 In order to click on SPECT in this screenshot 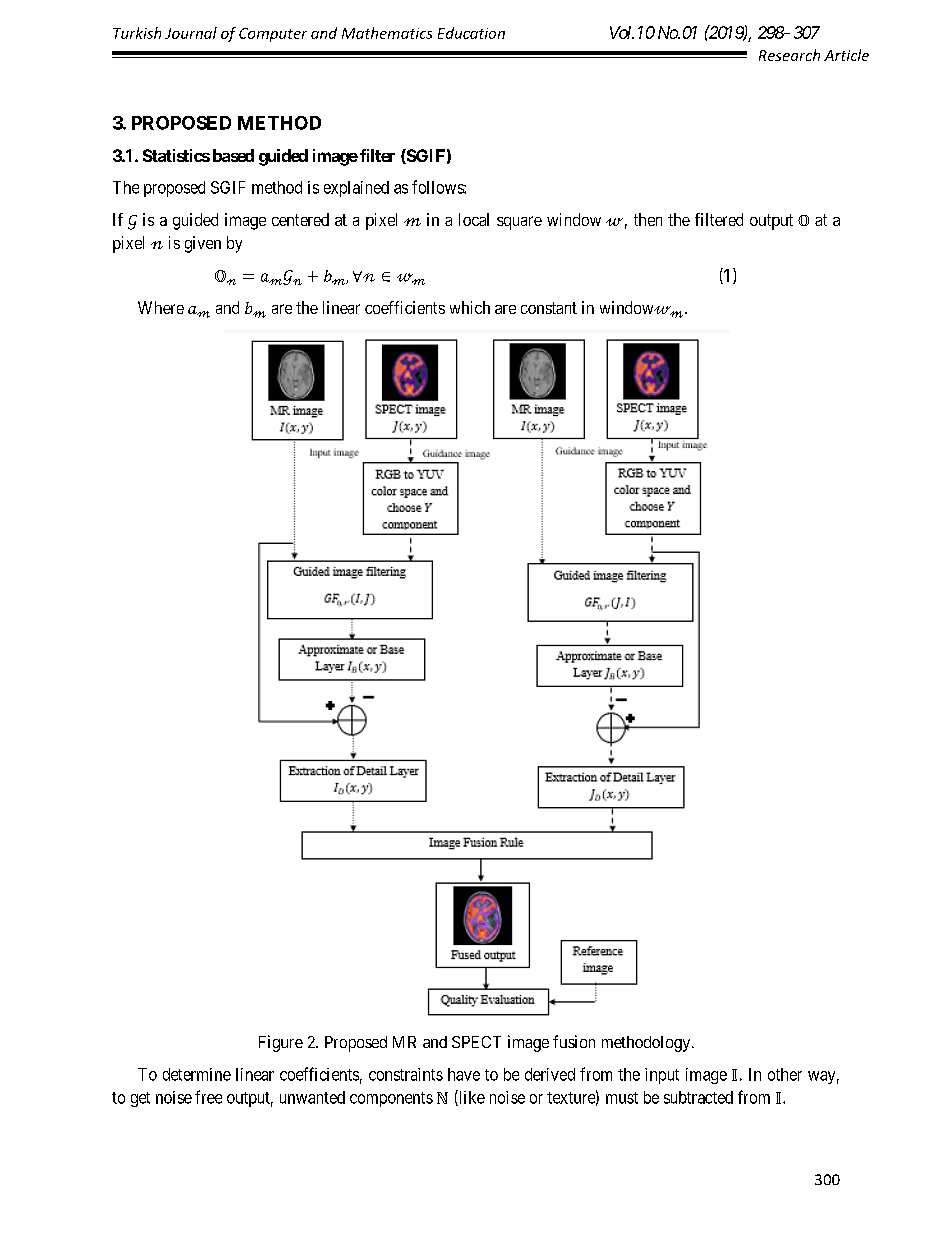, I will do `click(476, 1042)`.
